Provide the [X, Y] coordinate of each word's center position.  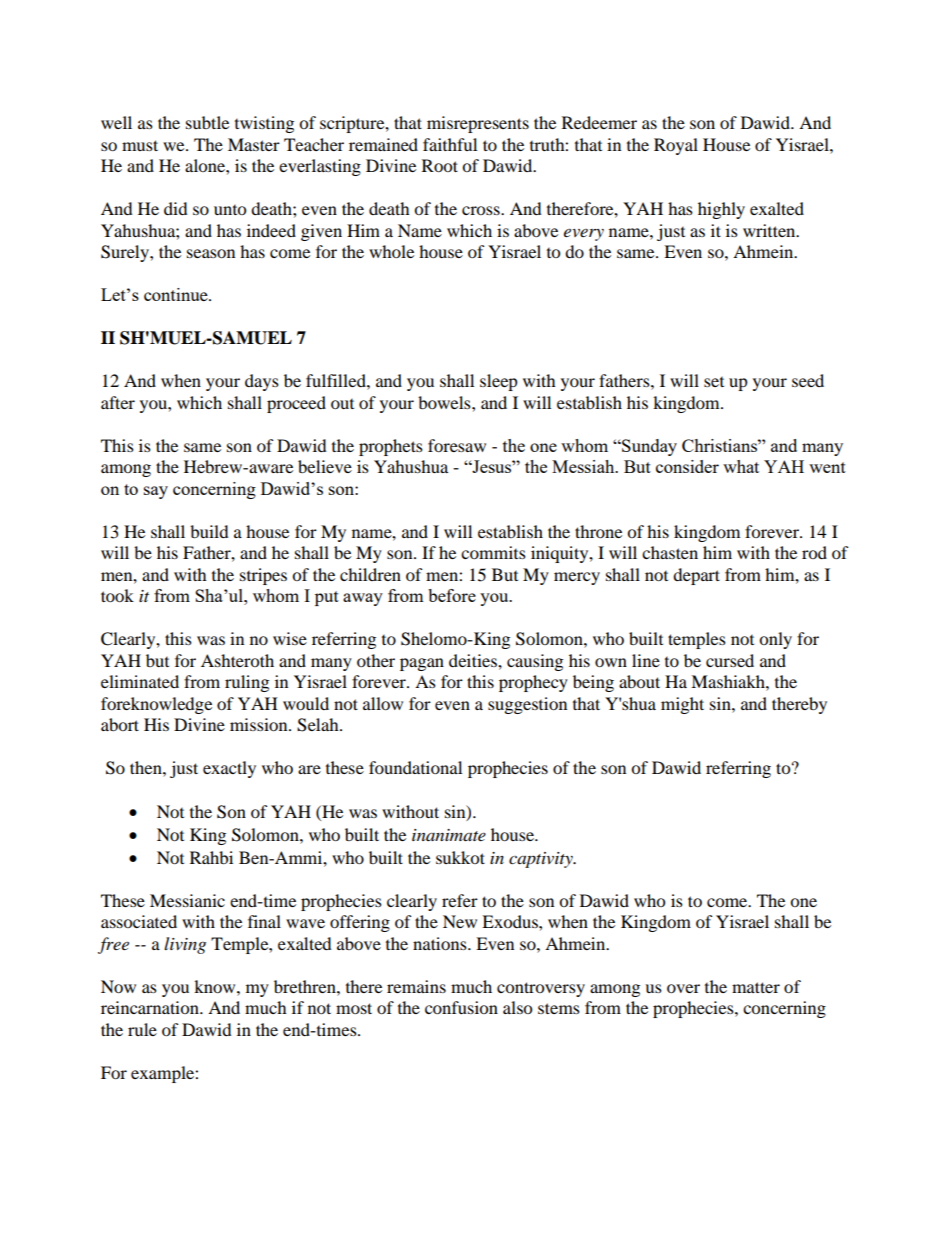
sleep [499, 382]
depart [696, 576]
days [262, 382]
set [714, 382]
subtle [207, 122]
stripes [263, 576]
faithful [450, 144]
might [682, 705]
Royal [676, 146]
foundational [415, 767]
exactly [229, 769]
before [452, 595]
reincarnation [151, 1007]
